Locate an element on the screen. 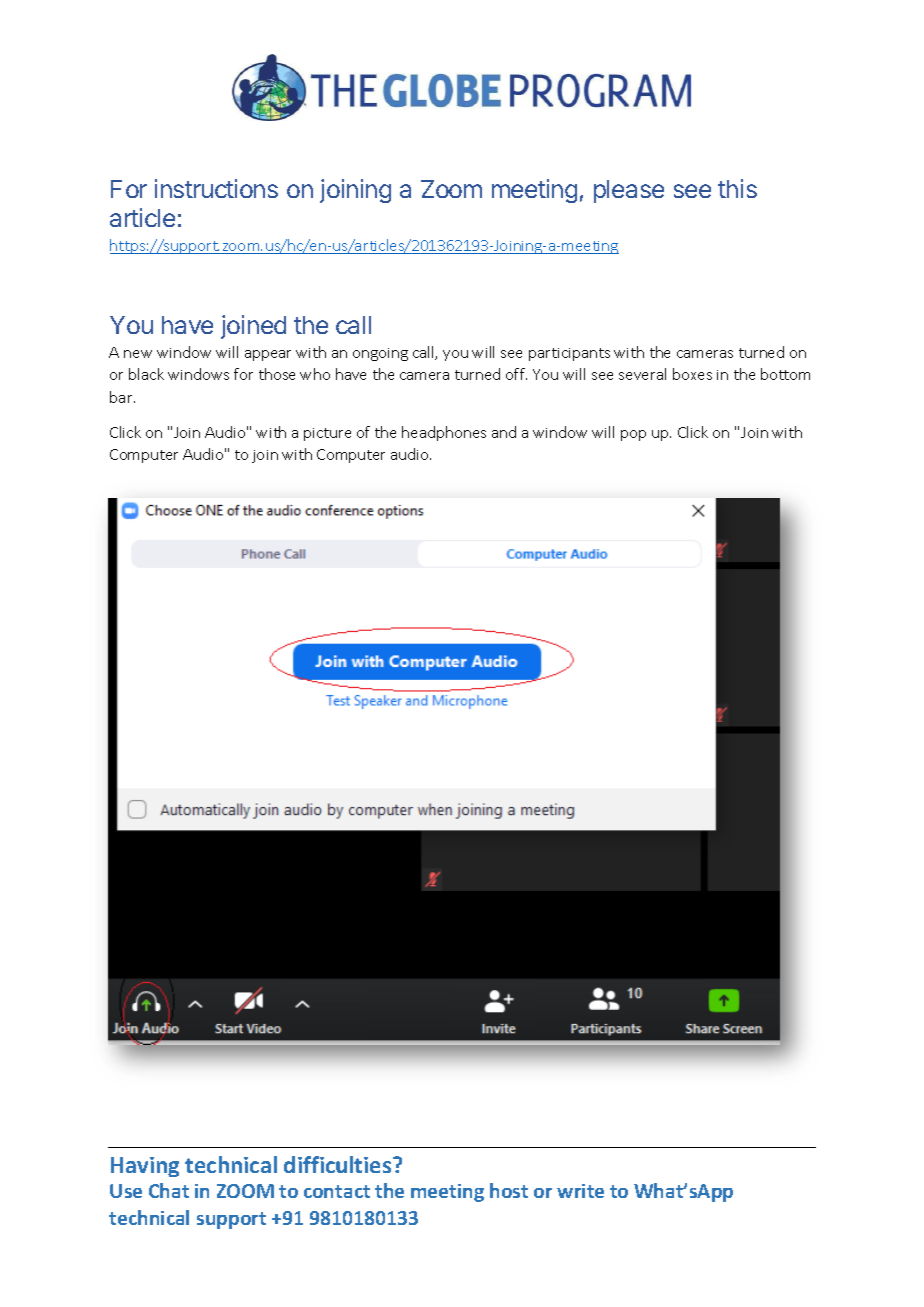 The width and height of the screenshot is (924, 1307). pop is located at coordinates (633, 435).
